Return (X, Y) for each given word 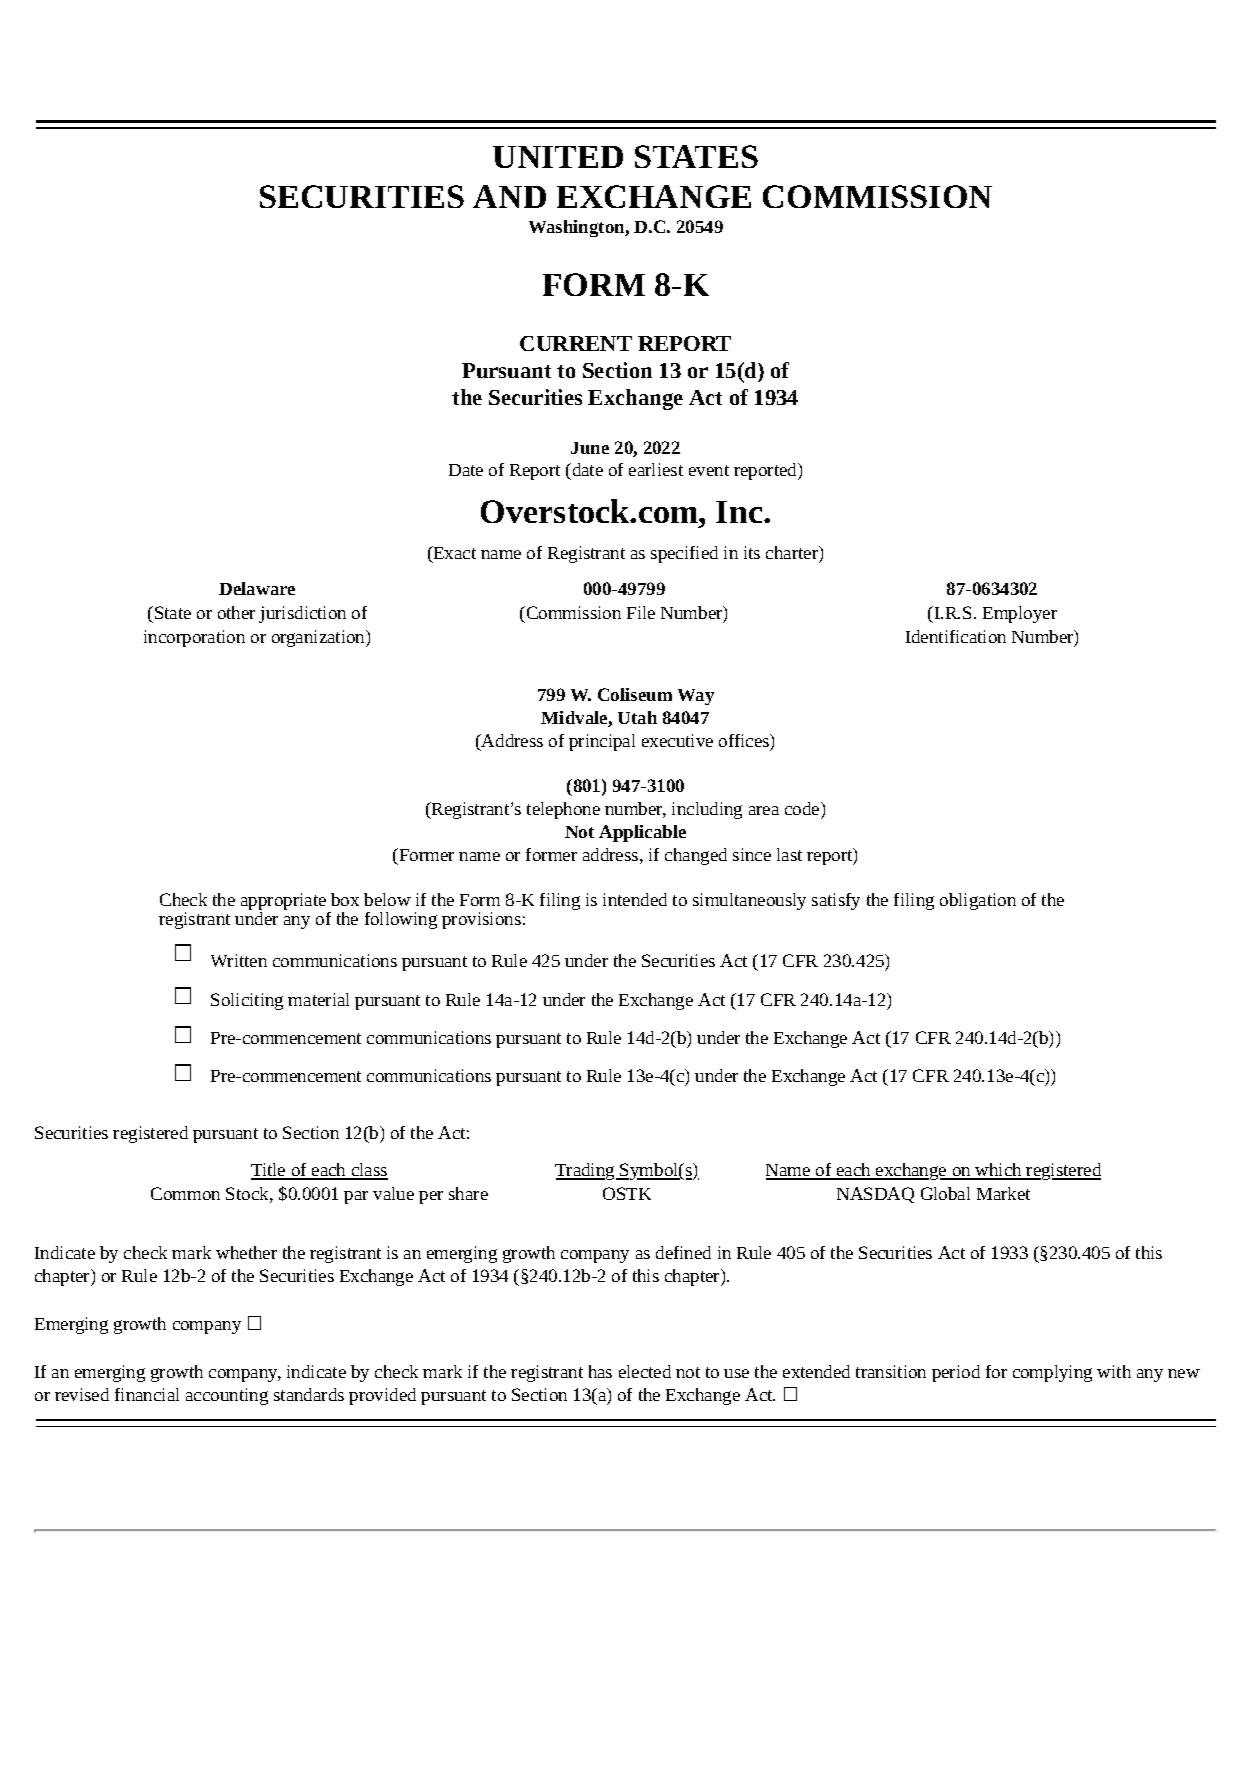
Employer (1020, 614)
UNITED (558, 157)
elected (645, 1371)
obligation (978, 901)
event (709, 470)
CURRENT (576, 343)
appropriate (283, 903)
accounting (227, 1396)
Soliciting (247, 1001)
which (998, 1171)
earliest (656, 469)
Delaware (257, 588)
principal (602, 742)
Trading (586, 1171)
